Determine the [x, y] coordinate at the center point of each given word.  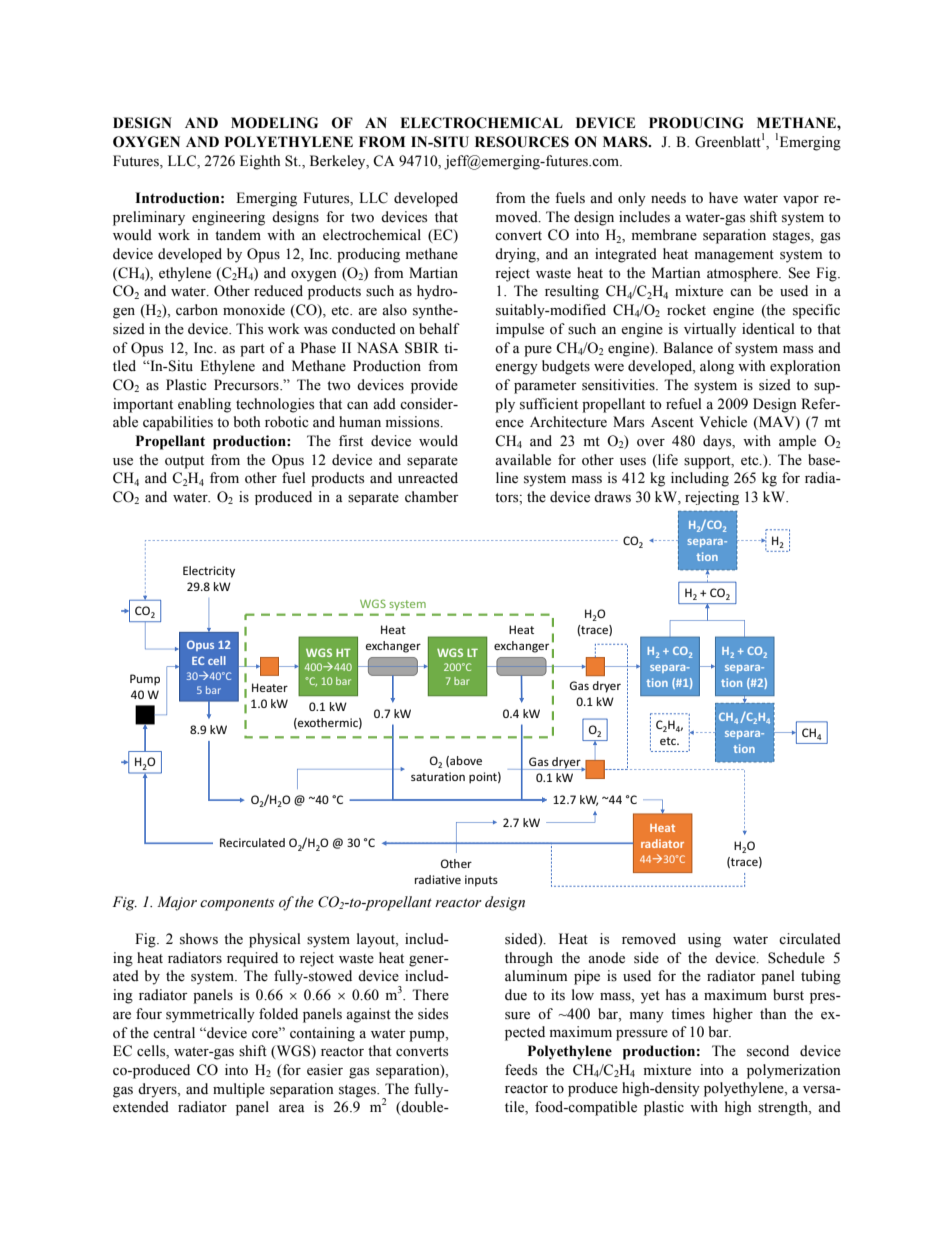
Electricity [209, 572]
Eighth [260, 162]
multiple [239, 1090]
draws [612, 497]
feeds [521, 1070]
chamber [432, 497]
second [768, 1051]
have [723, 198]
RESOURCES [522, 142]
